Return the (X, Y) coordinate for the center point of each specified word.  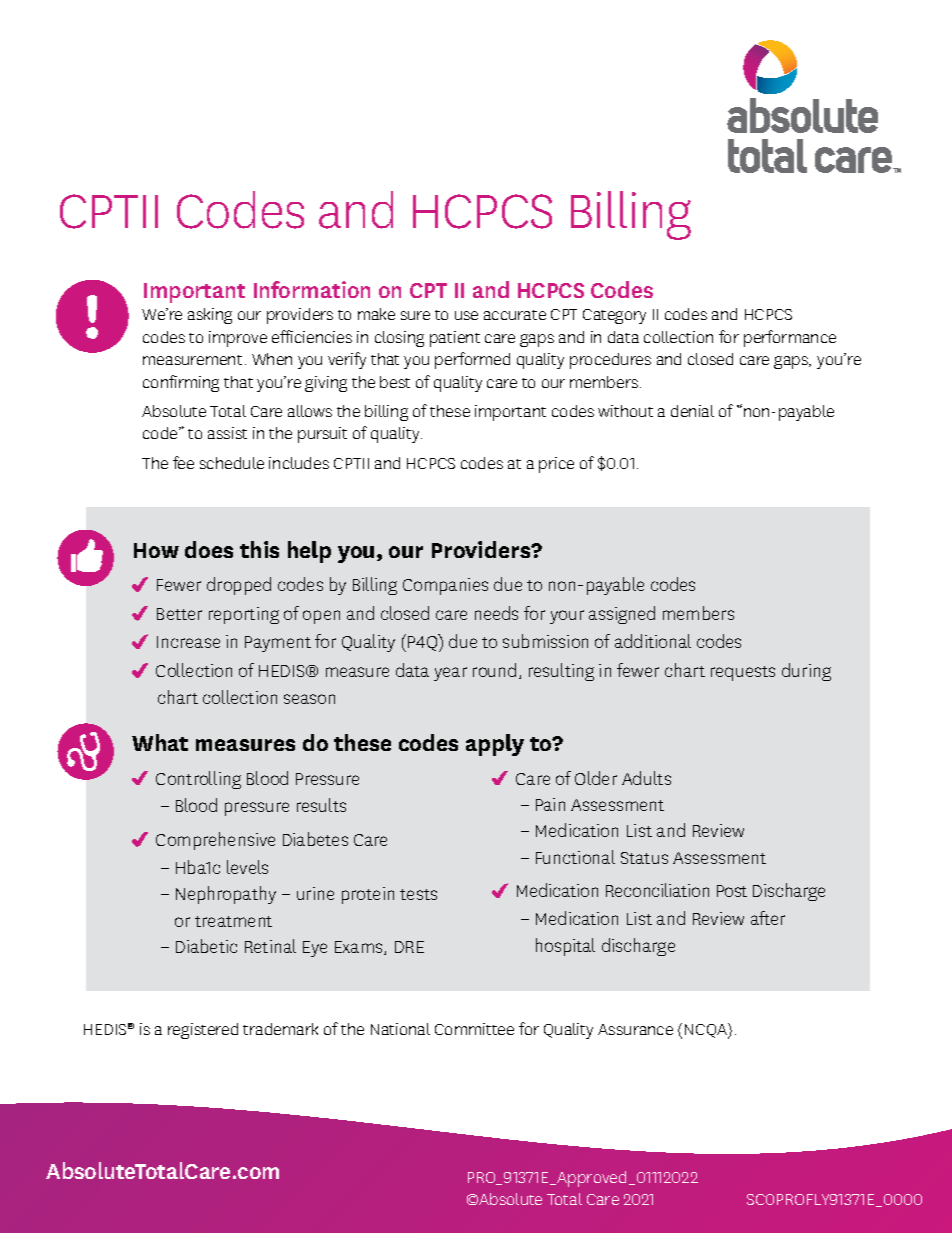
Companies (445, 586)
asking (210, 316)
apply (495, 745)
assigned (622, 615)
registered (203, 1031)
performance (790, 338)
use (466, 315)
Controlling (198, 780)
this (259, 549)
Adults (646, 778)
